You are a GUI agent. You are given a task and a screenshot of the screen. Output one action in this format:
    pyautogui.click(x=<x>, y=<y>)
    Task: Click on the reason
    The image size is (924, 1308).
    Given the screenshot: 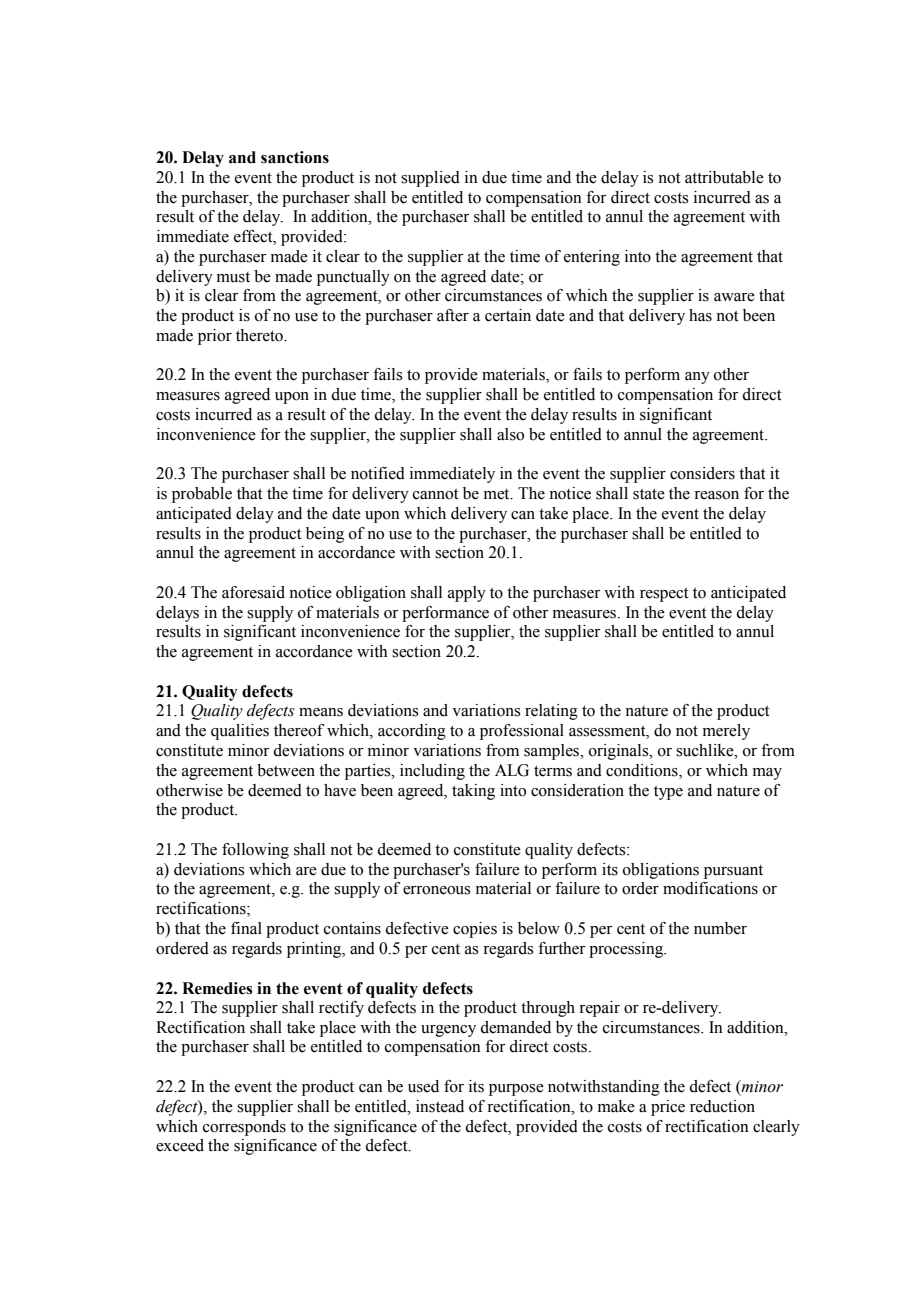 What is the action you would take?
    pyautogui.click(x=716, y=495)
